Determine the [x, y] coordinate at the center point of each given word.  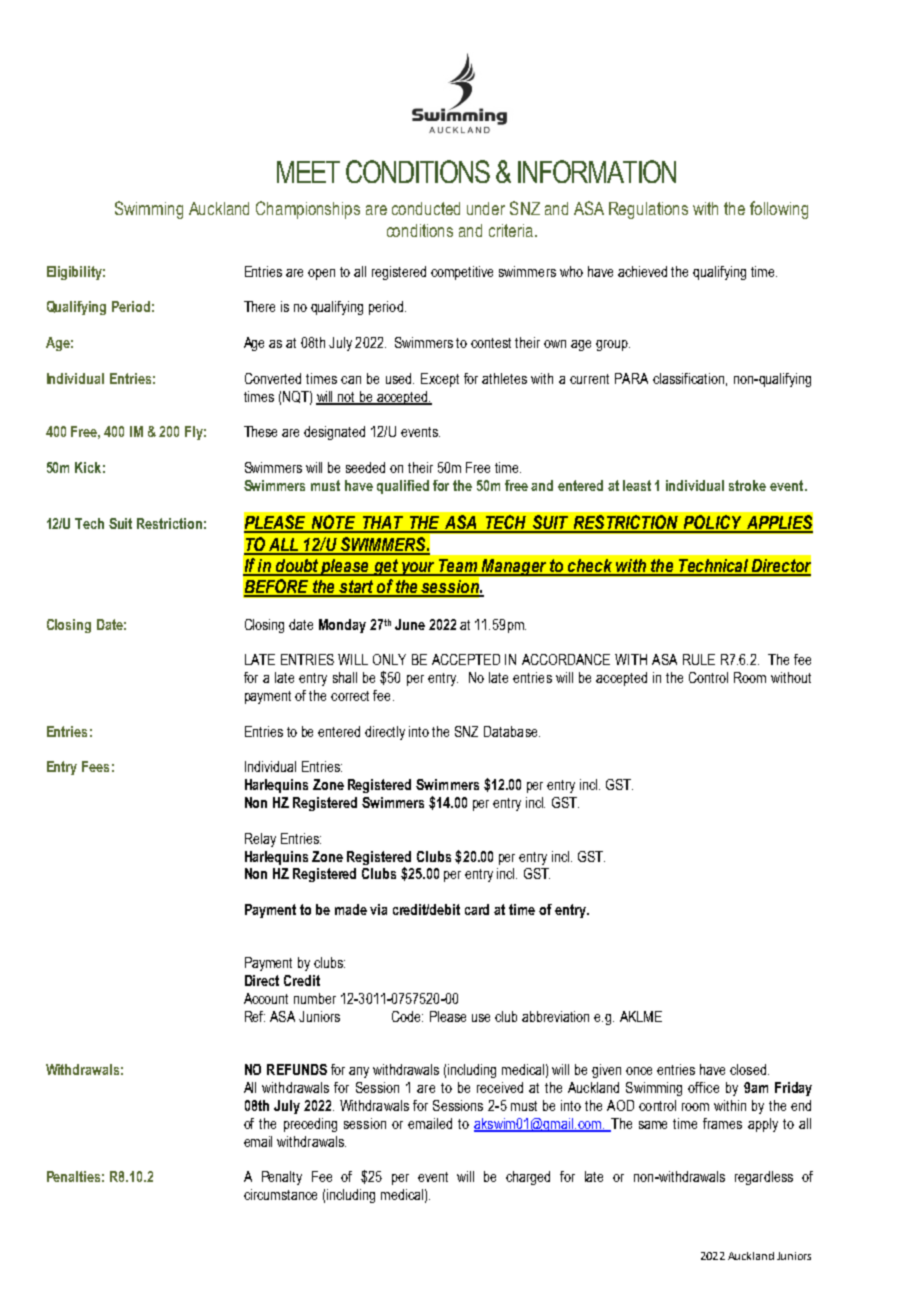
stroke [747, 485]
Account [266, 998]
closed [748, 1069]
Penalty [282, 1178]
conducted [426, 208]
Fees [95, 766]
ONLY [389, 659]
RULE [699, 659]
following [779, 210]
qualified [403, 487]
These [260, 431]
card [477, 909]
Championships [308, 210]
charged [528, 1178]
